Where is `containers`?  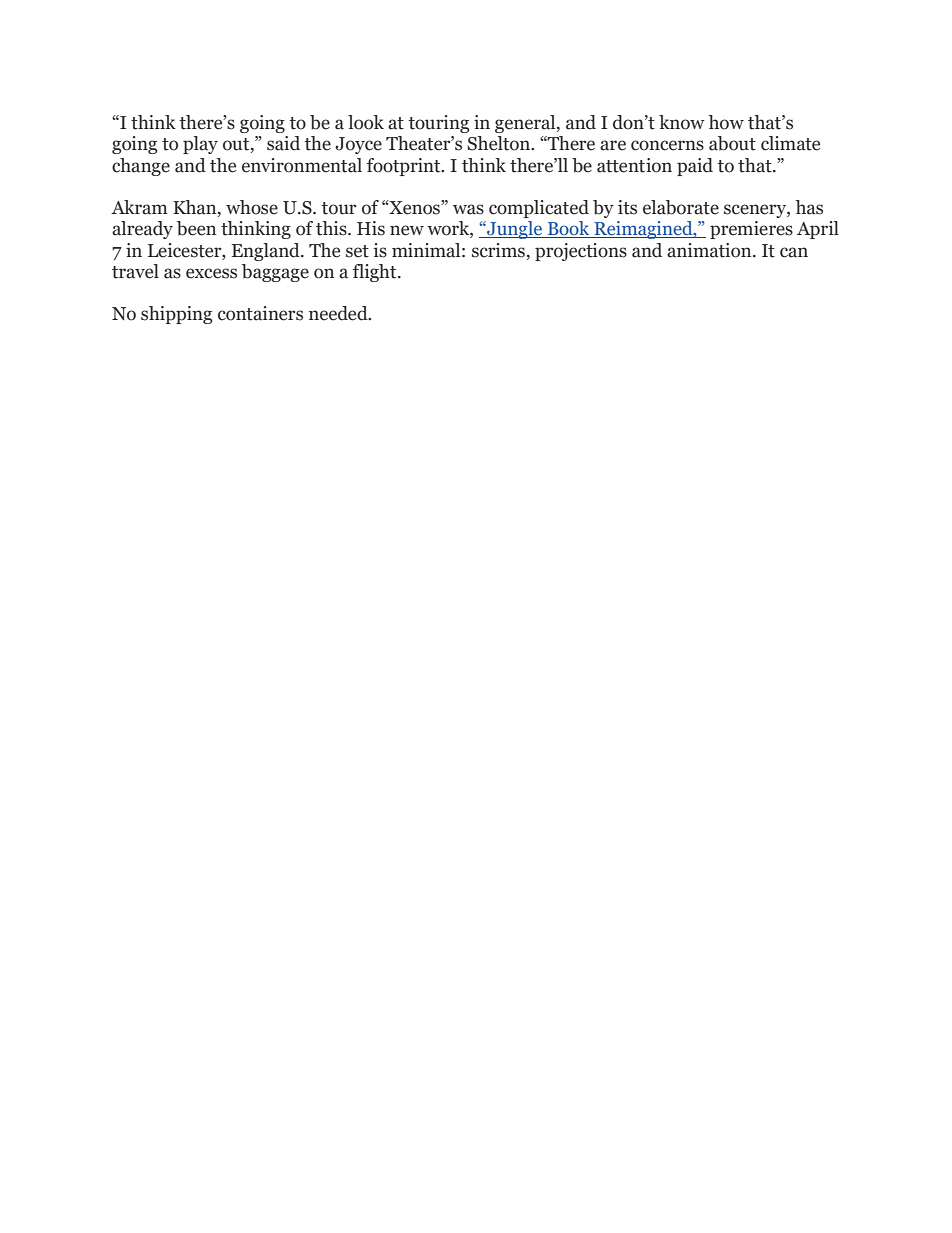 containers is located at coordinates (260, 313).
